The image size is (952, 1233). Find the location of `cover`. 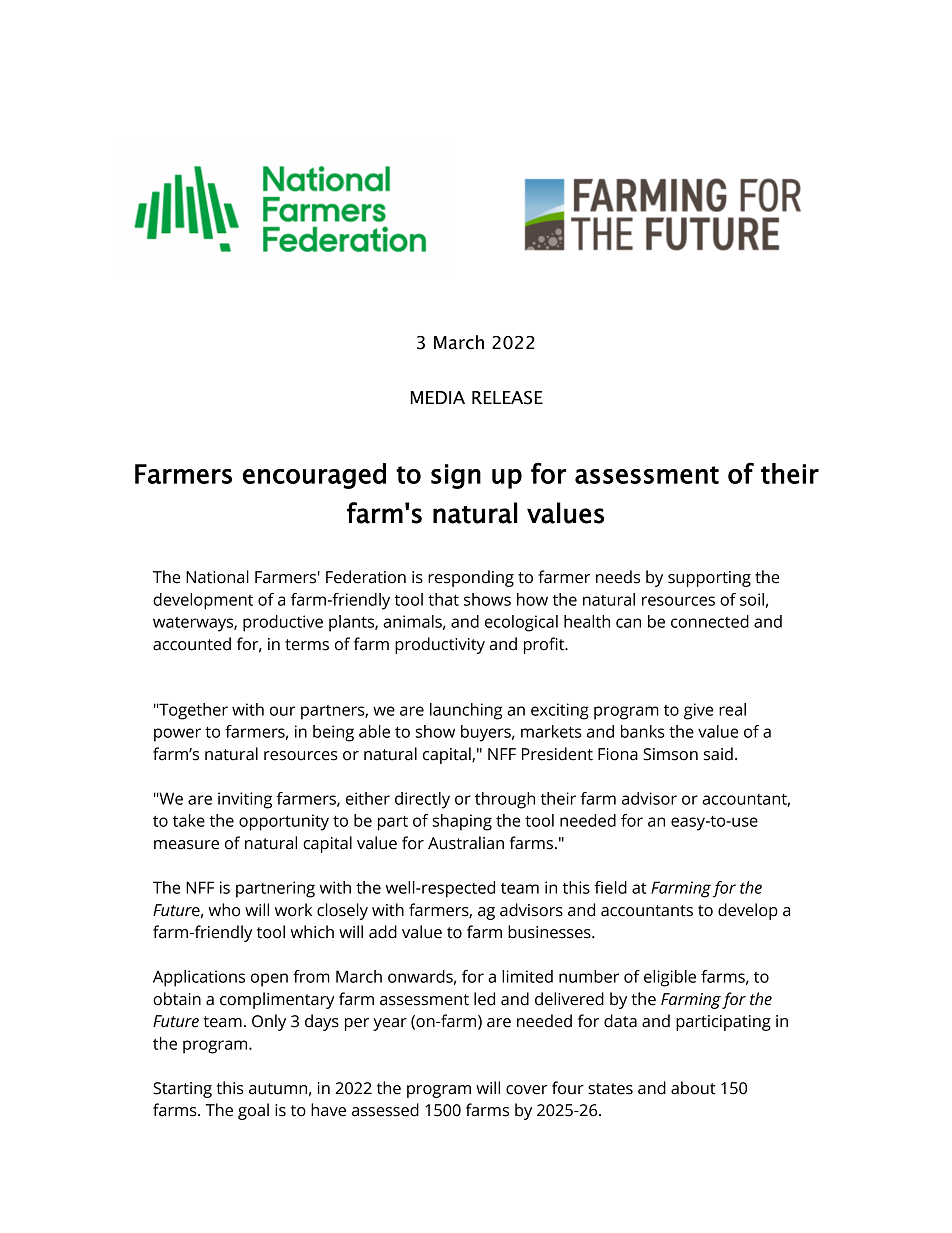

cover is located at coordinates (527, 1090).
